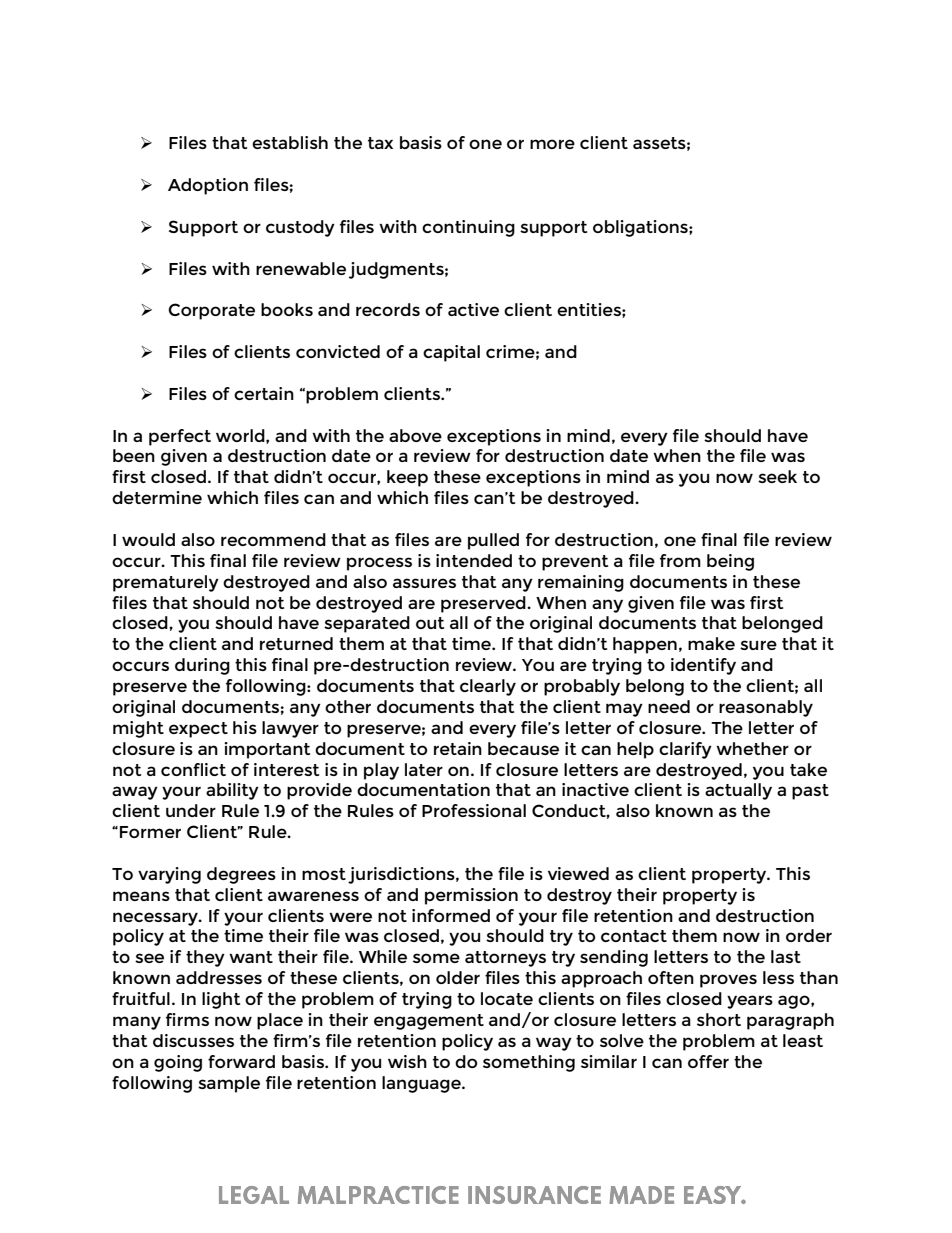  I want to click on out, so click(430, 623).
